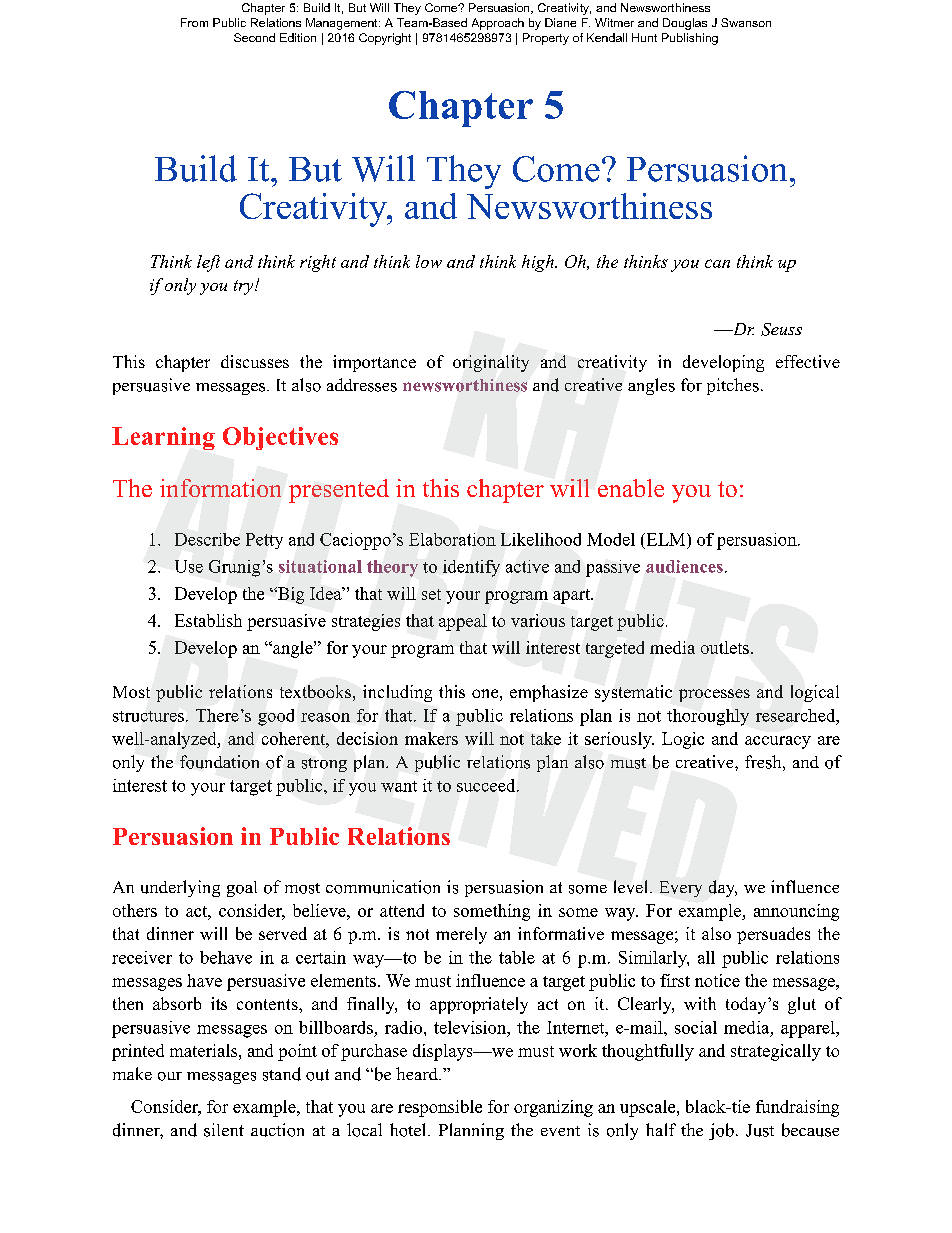 The image size is (952, 1233). Describe the element at coordinates (690, 39) in the screenshot. I see `Publishing` at that location.
